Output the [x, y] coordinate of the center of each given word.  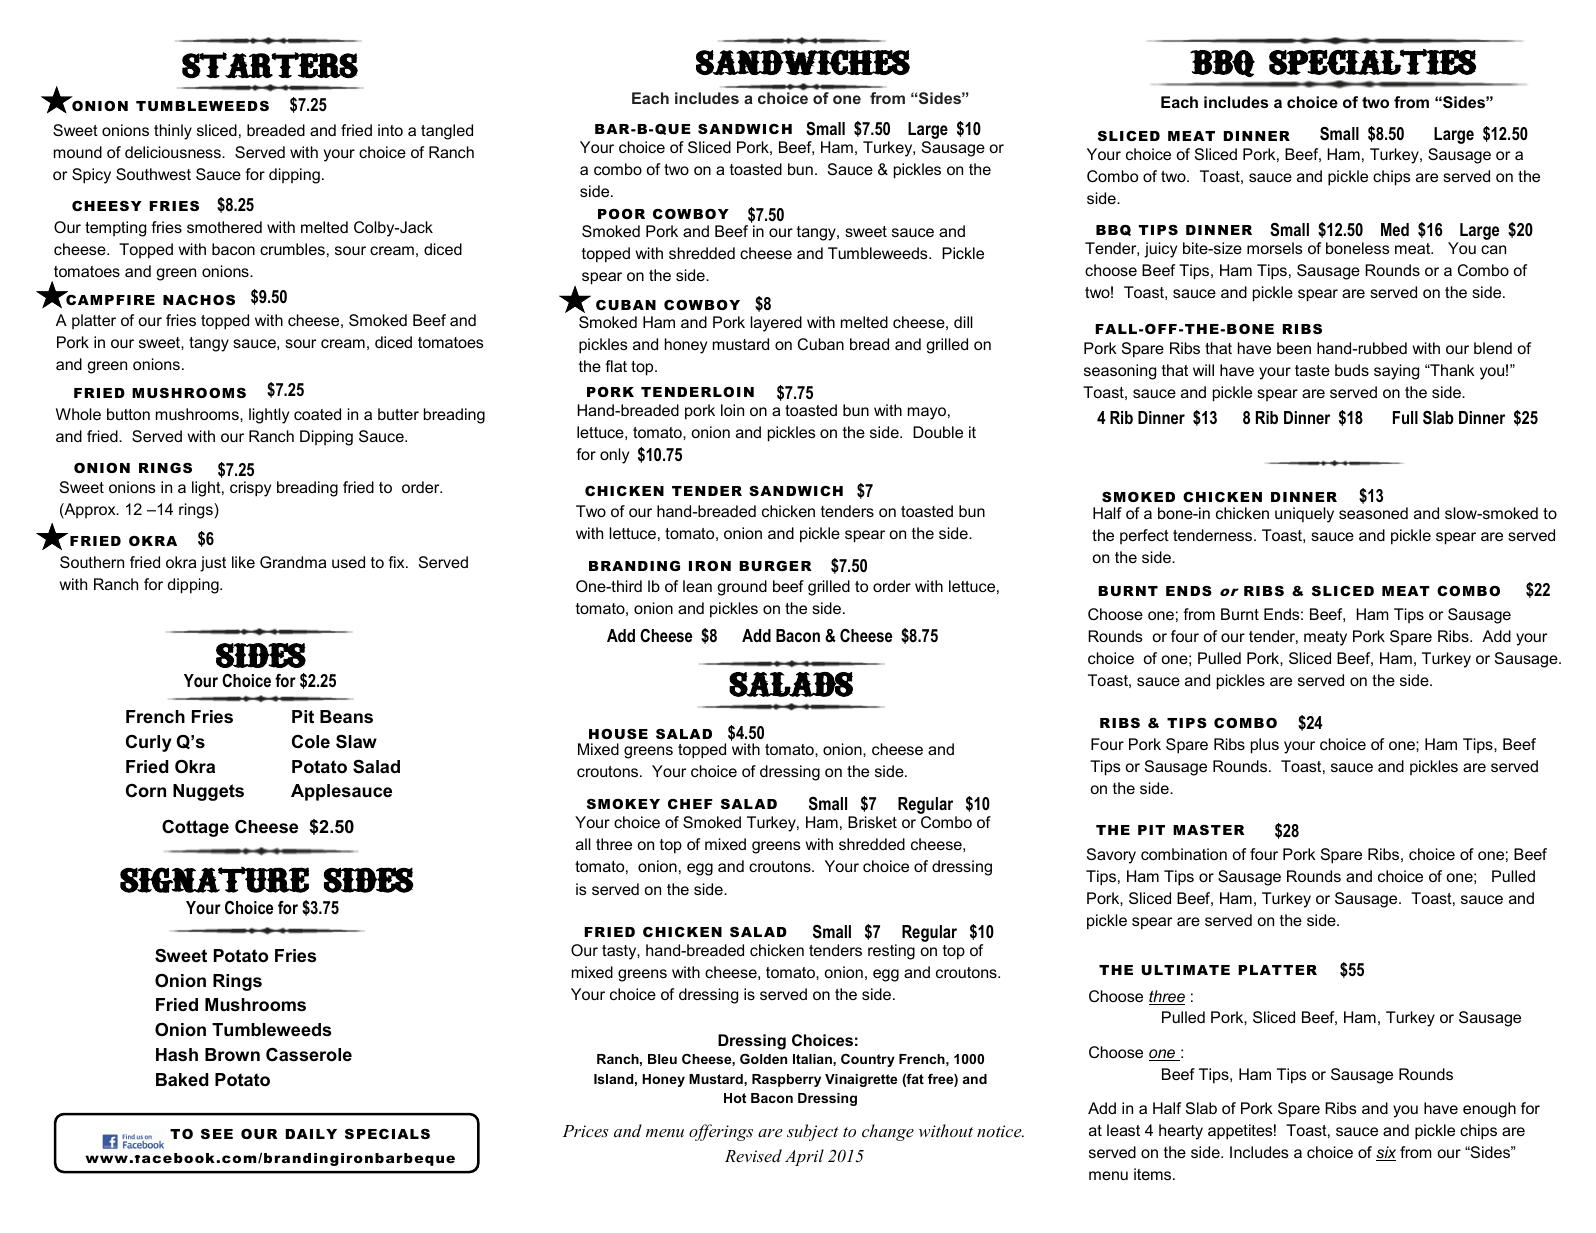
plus [1265, 746]
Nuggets [208, 792]
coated [317, 414]
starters [270, 65]
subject [813, 1132]
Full [1405, 417]
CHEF [690, 804]
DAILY [311, 1134]
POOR [621, 214]
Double [938, 432]
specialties [1372, 62]
